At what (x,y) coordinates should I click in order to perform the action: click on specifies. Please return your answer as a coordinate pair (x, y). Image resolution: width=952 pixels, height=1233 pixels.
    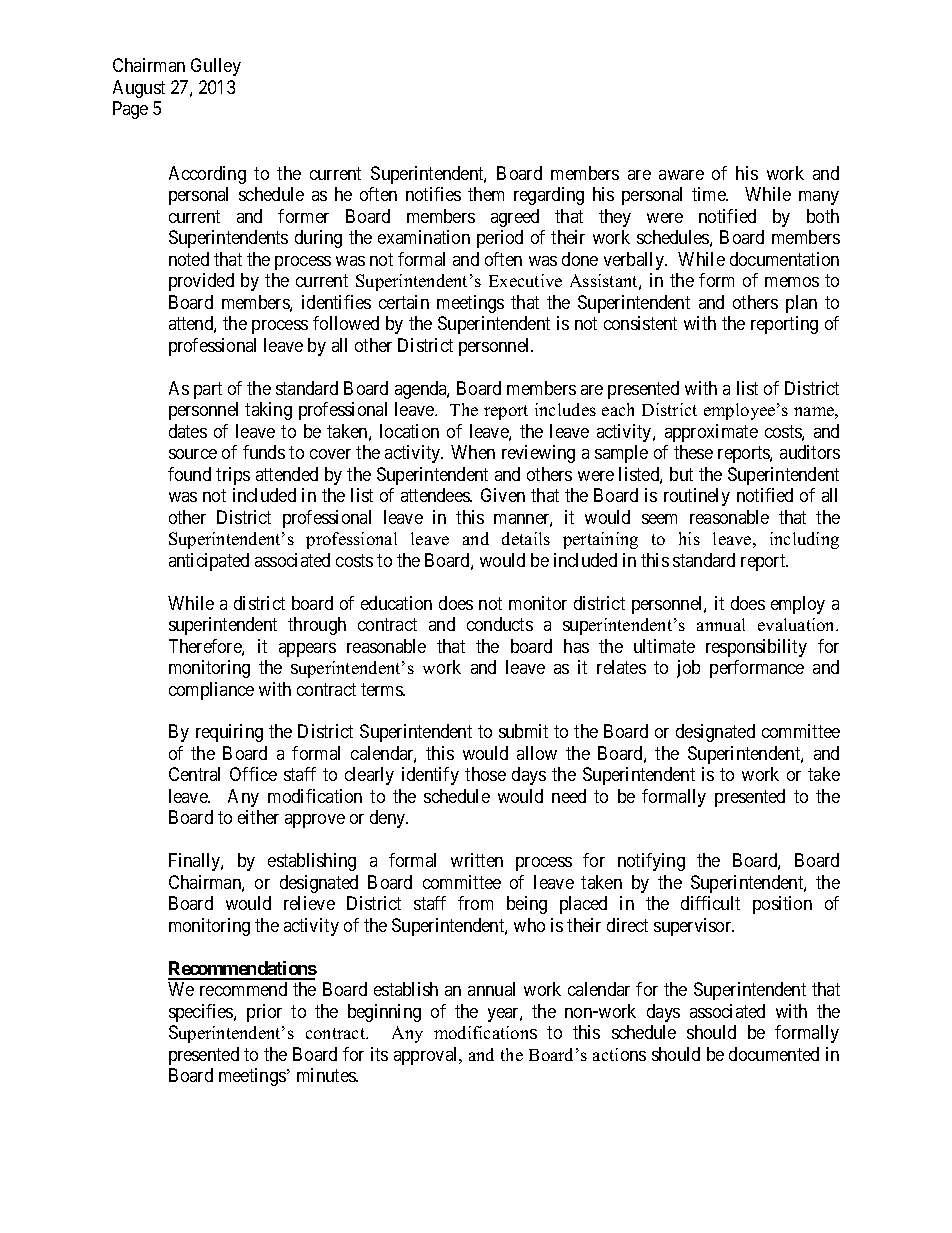
    Looking at the image, I should click on (202, 1013).
